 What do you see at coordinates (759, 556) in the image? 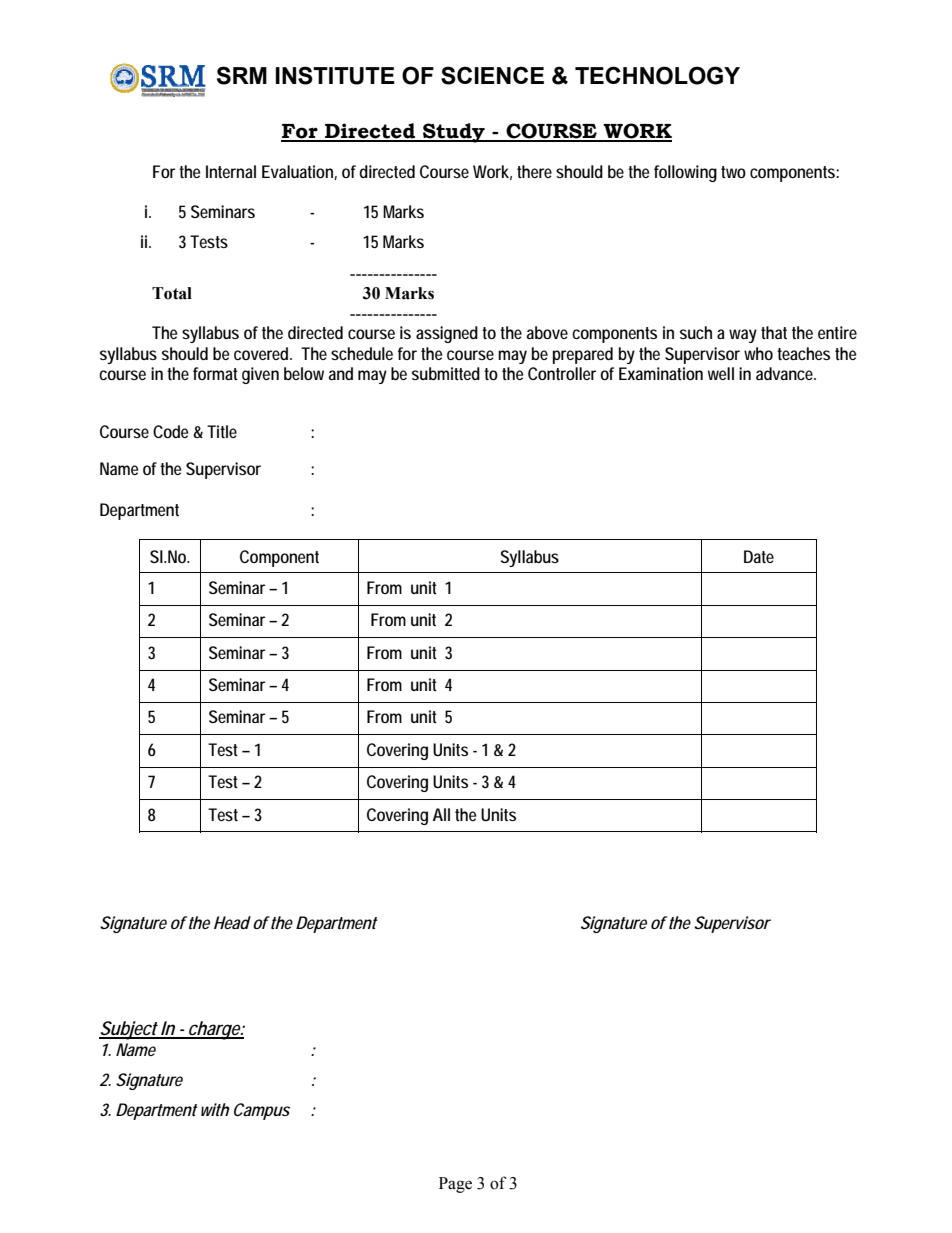
I see `Date` at bounding box center [759, 556].
